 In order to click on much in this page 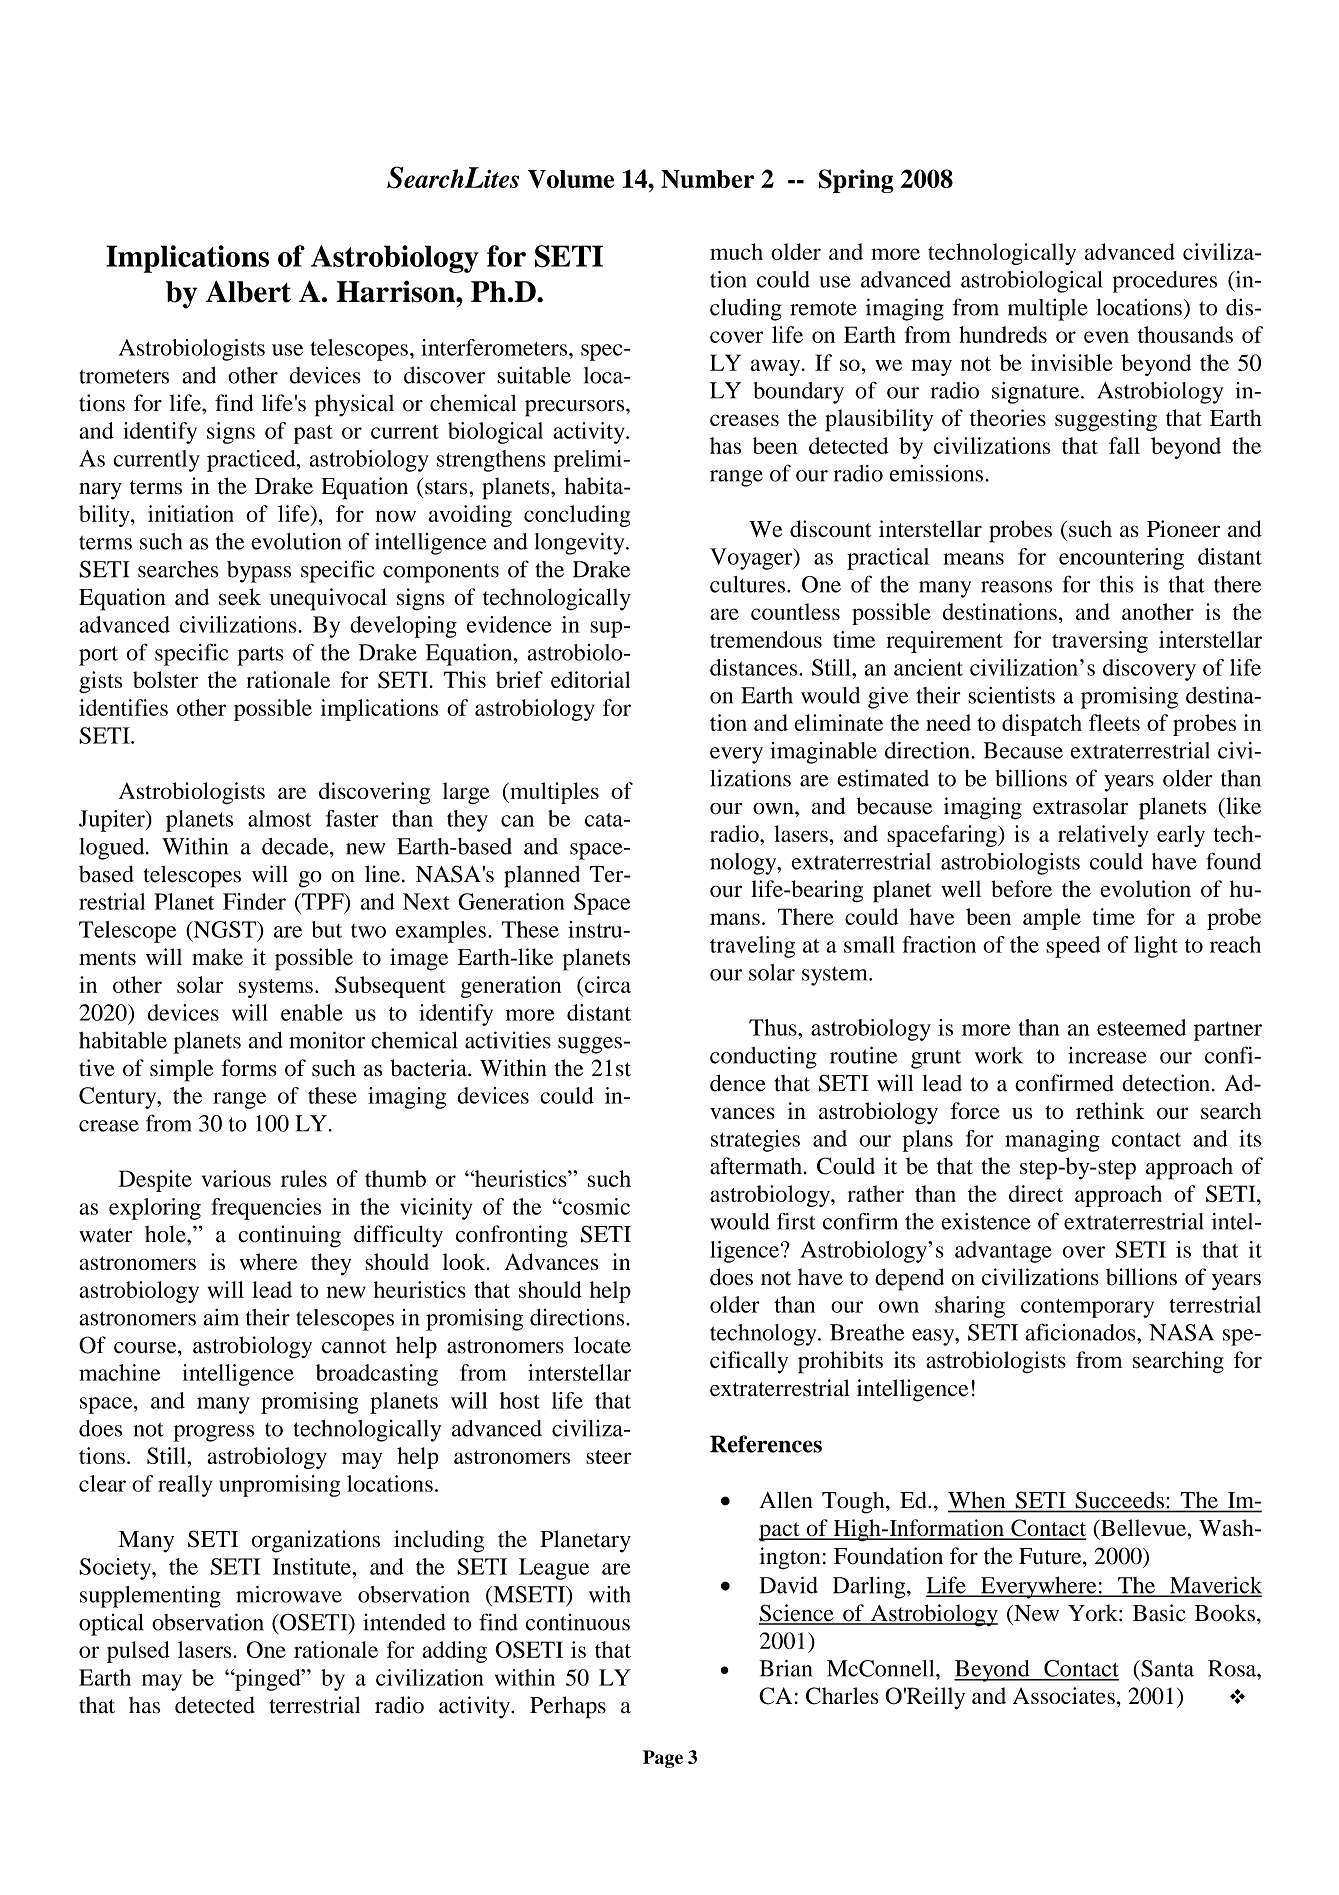, I will do `click(736, 251)`.
